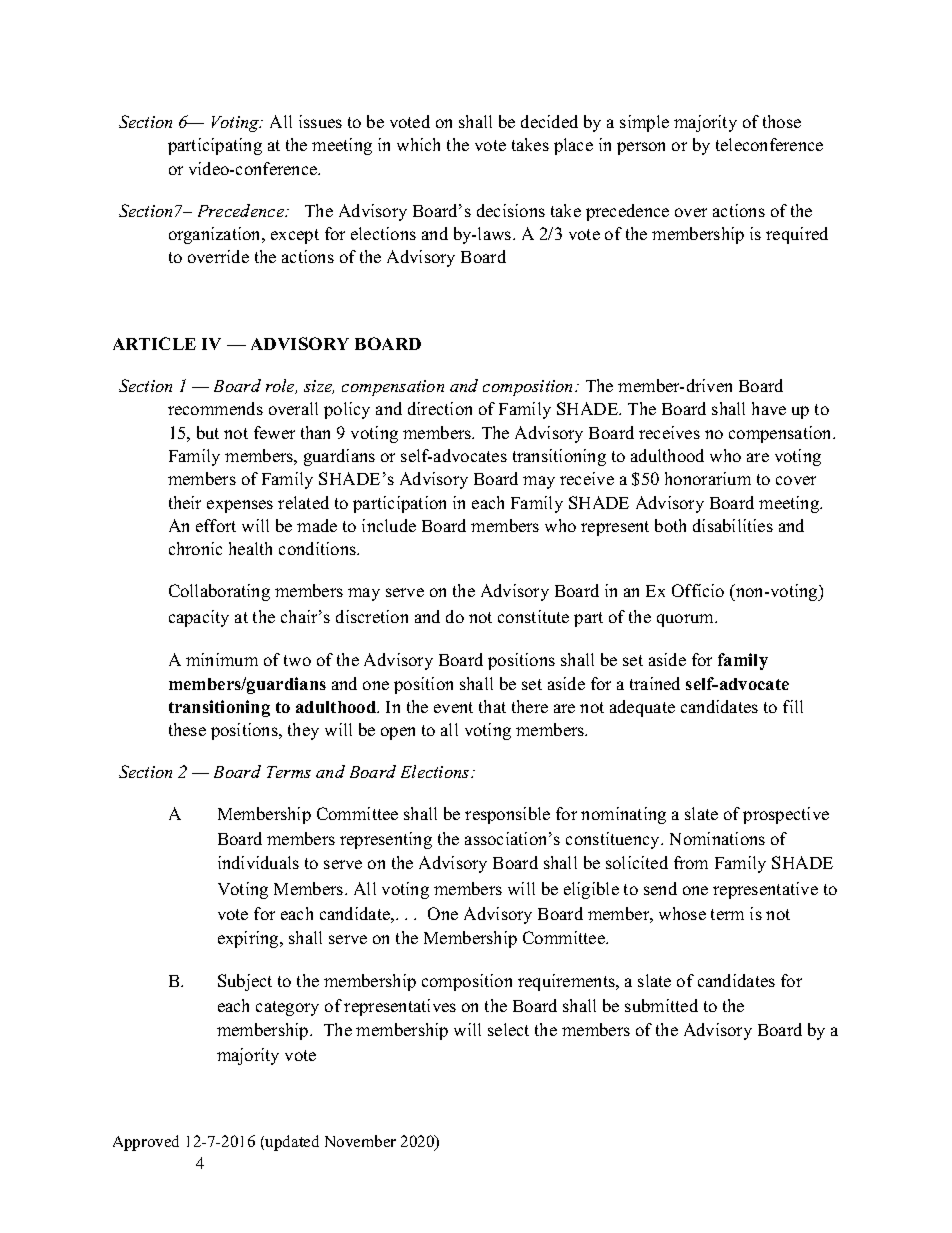 This screenshot has width=952, height=1233. Describe the element at coordinates (782, 121) in the screenshot. I see `those` at that location.
